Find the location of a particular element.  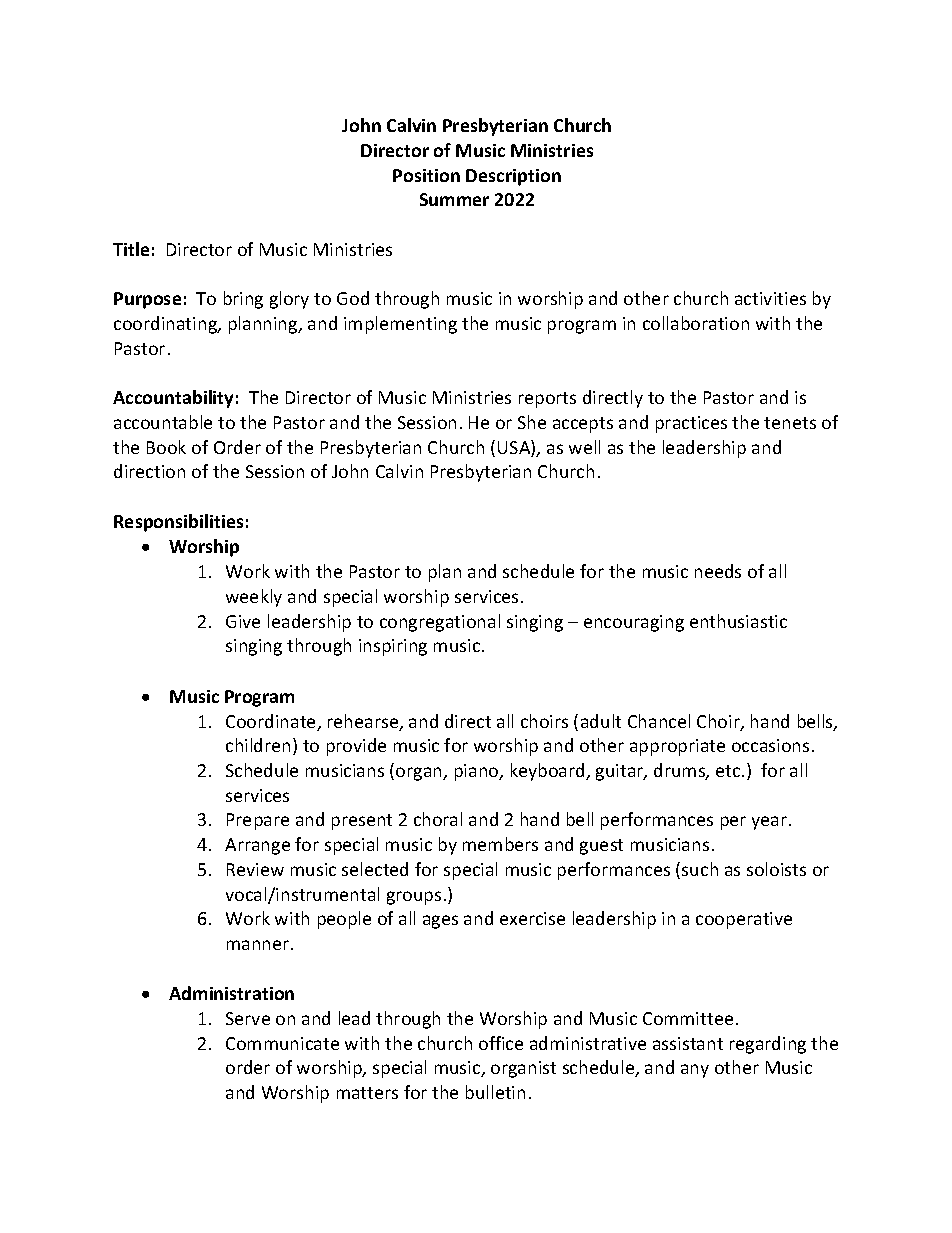

She is located at coordinates (532, 422).
